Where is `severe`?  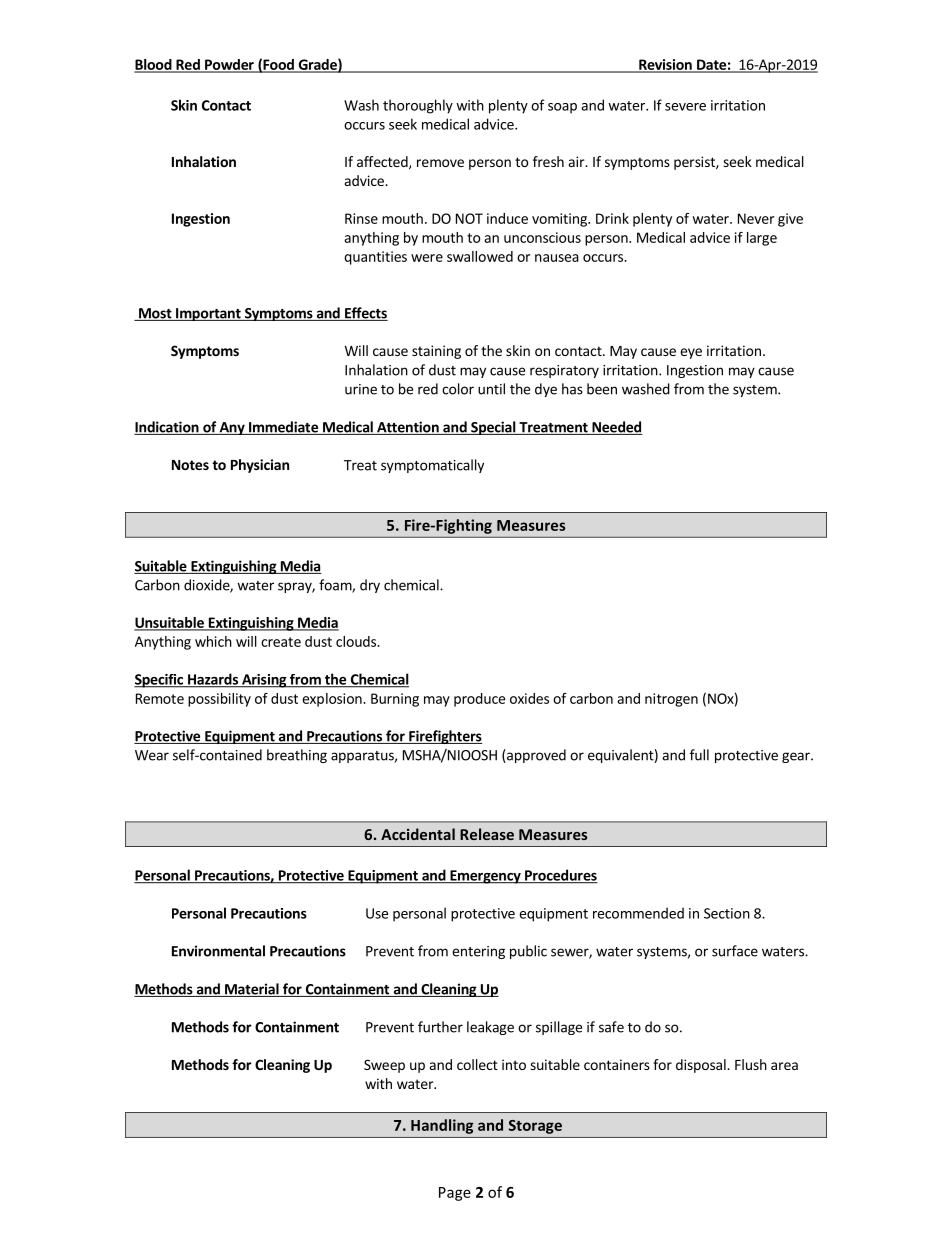
severe is located at coordinates (685, 107).
